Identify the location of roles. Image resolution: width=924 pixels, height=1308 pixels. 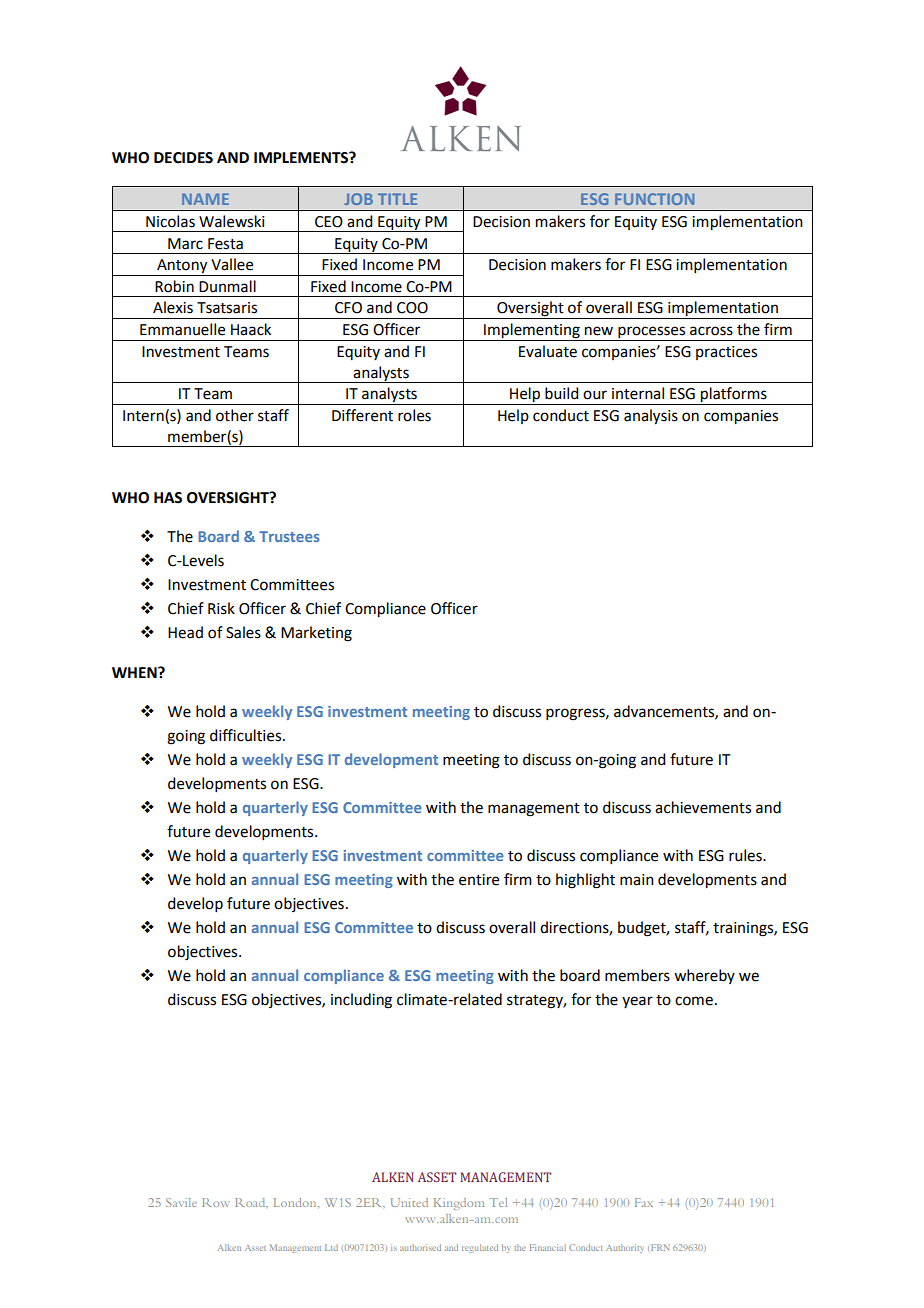
(414, 415).
